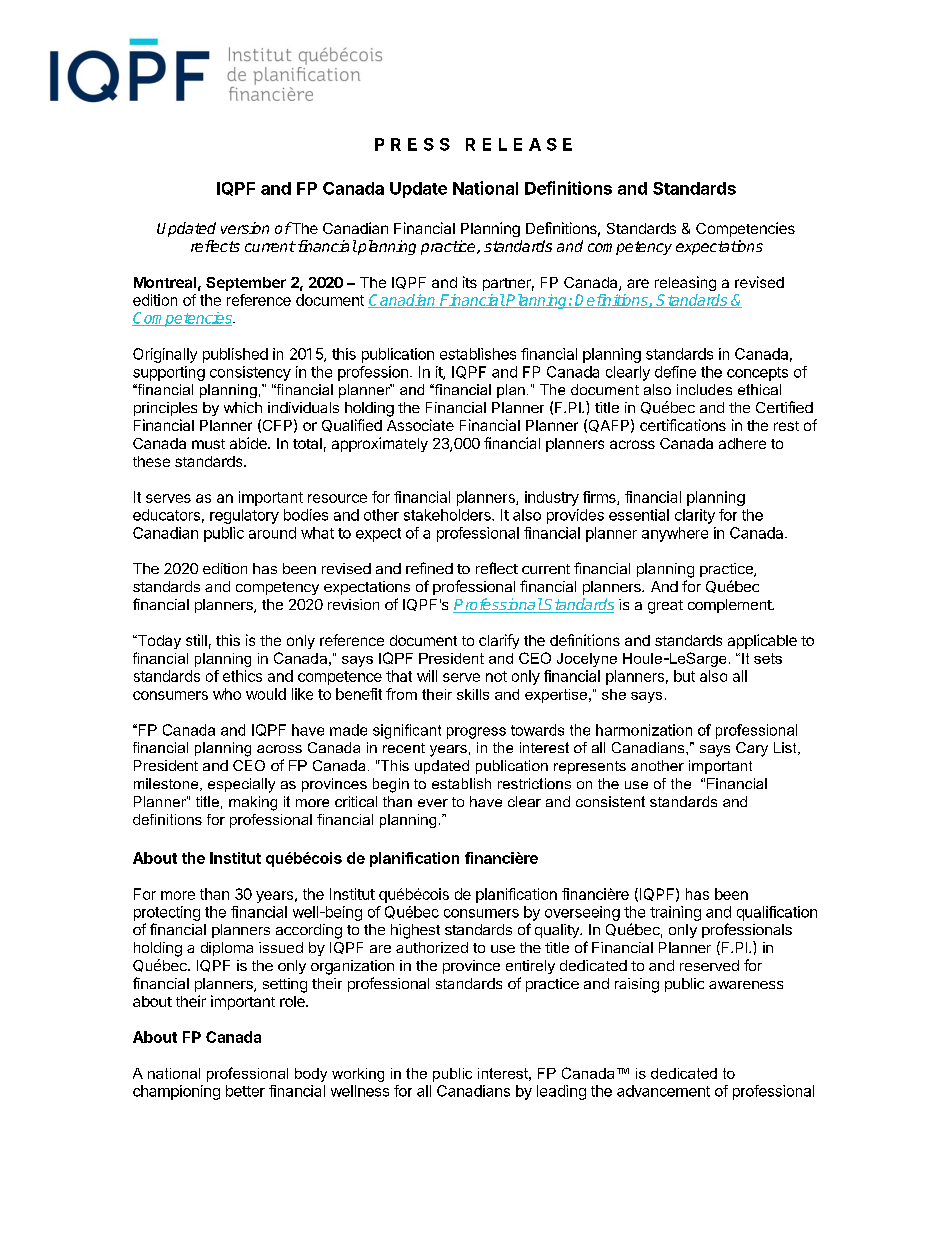 This image has width=952, height=1233. I want to click on progress, so click(476, 733).
